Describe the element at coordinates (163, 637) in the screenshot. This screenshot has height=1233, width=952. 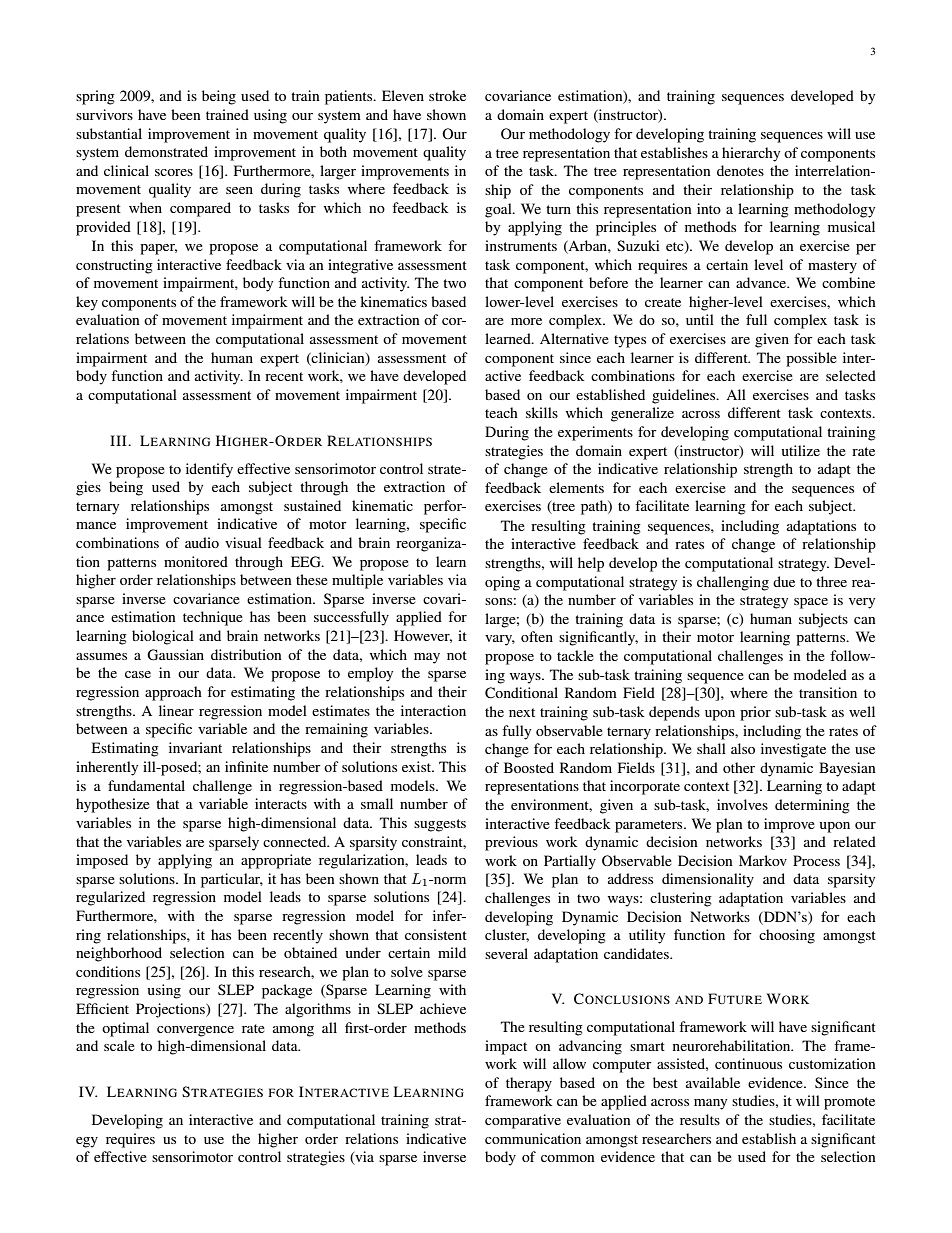
I see `biological` at that location.
